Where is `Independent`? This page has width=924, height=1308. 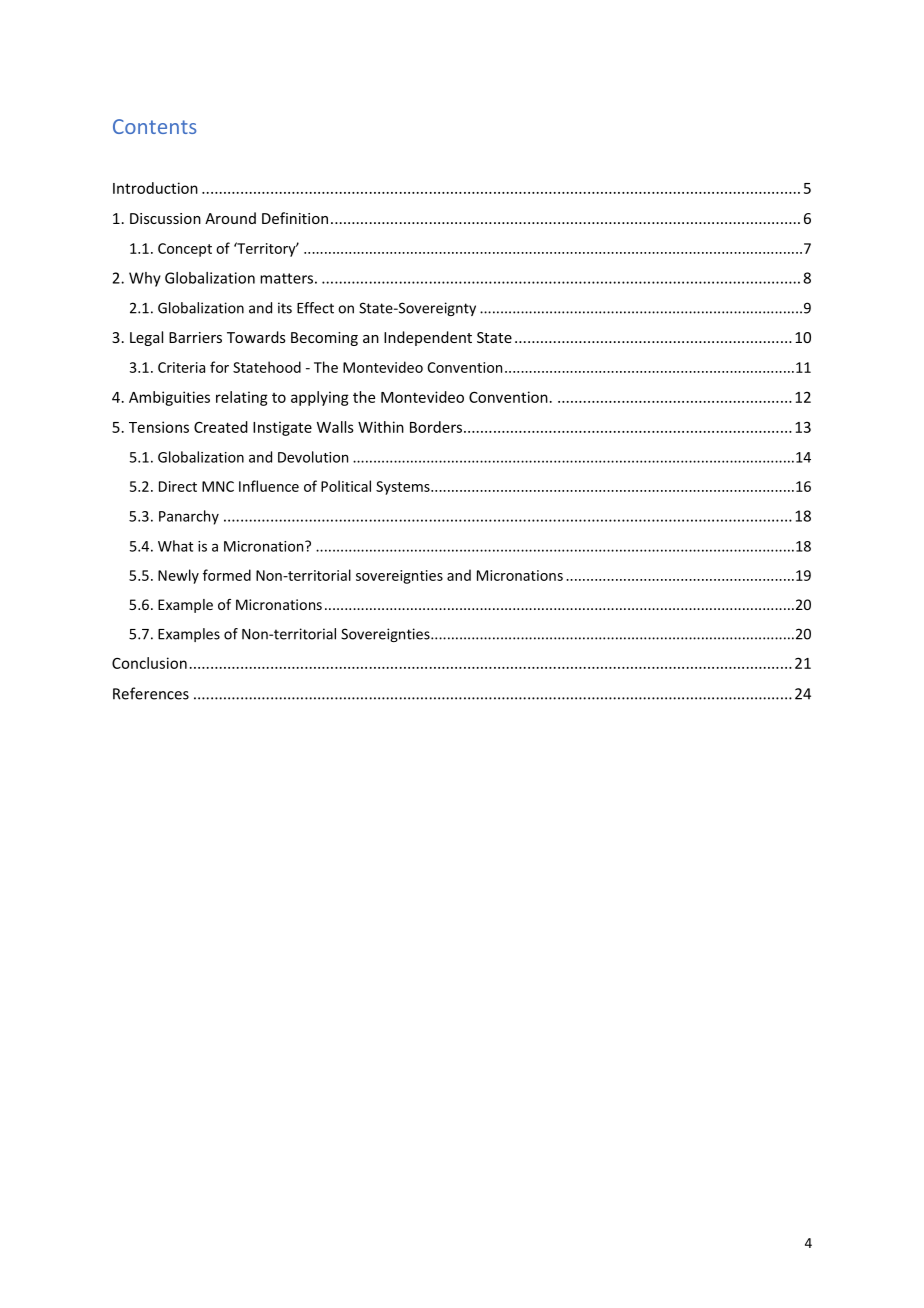 Independent is located at coordinates (428, 338).
